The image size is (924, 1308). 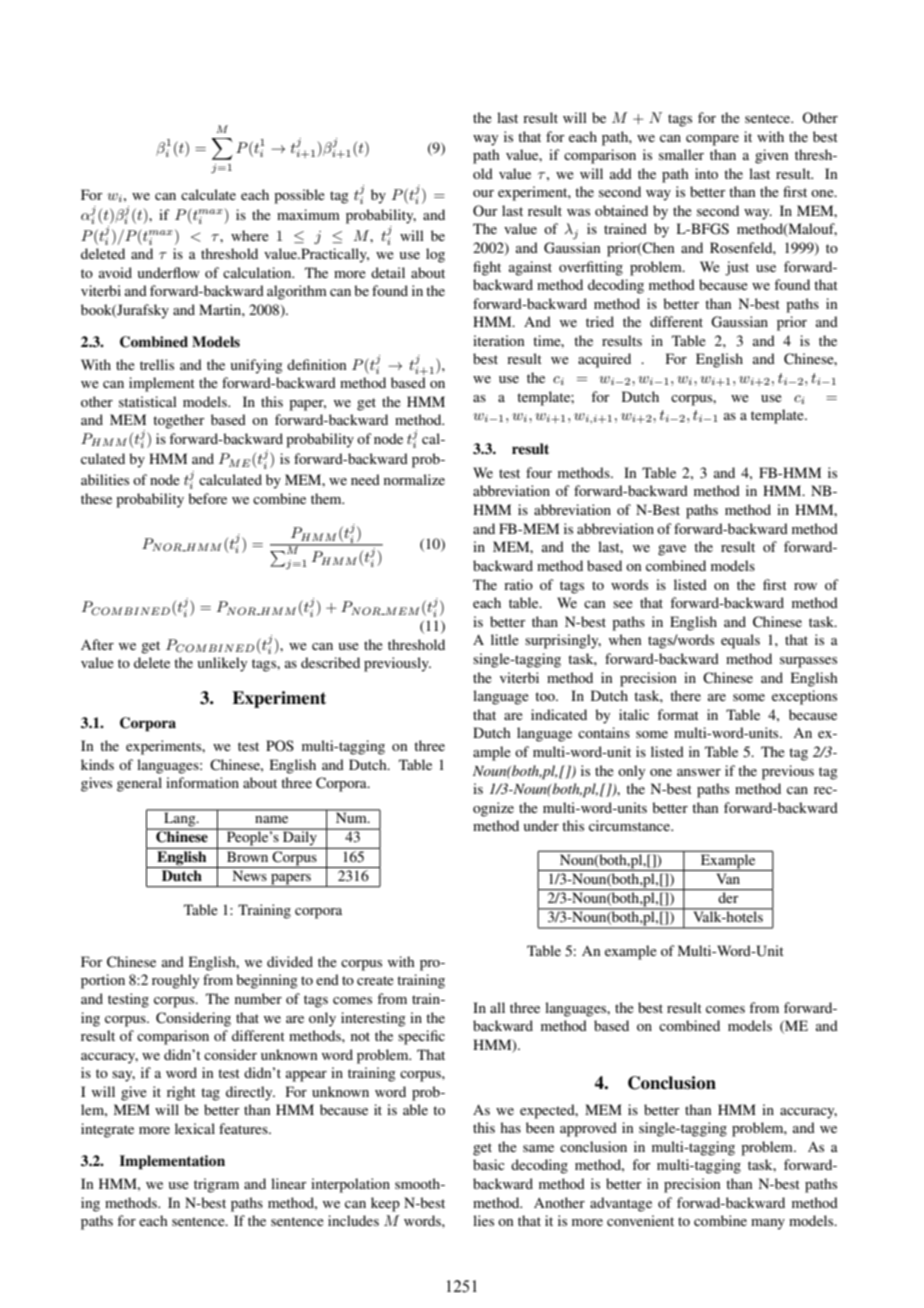 I want to click on unlikely, so click(x=222, y=664).
